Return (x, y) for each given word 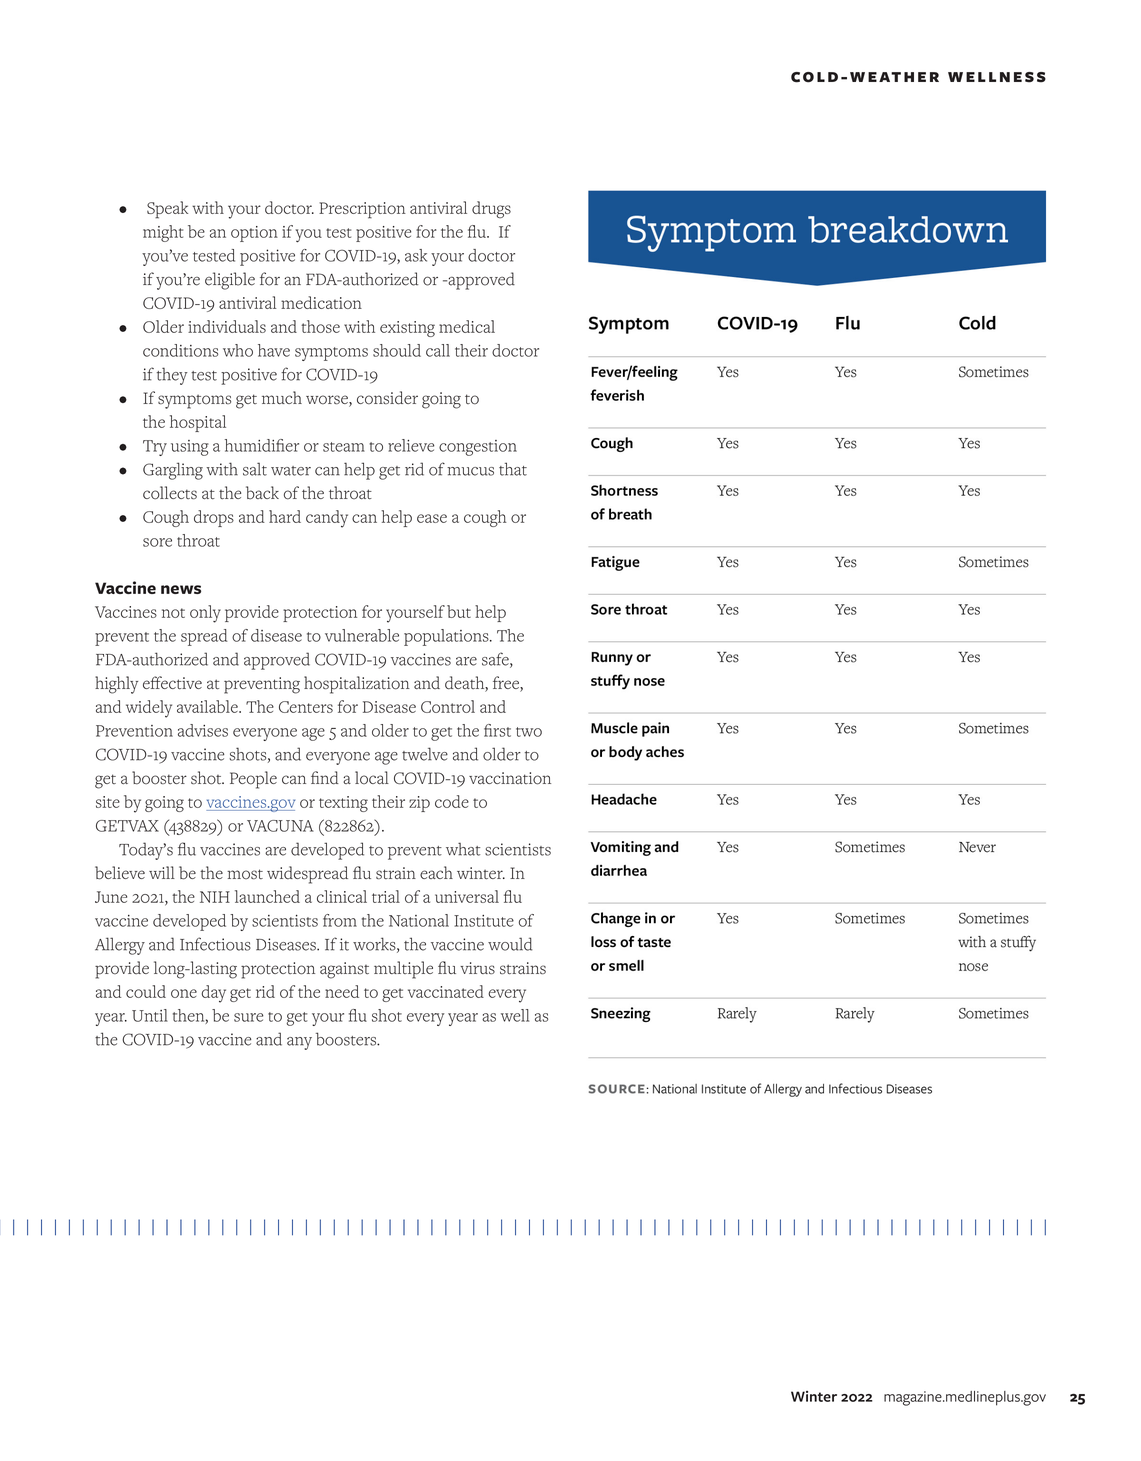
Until (150, 1015)
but (459, 611)
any (299, 1043)
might (163, 233)
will (162, 872)
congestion (478, 448)
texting (343, 804)
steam (344, 447)
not (173, 613)
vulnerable (362, 635)
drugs (491, 209)
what (463, 849)
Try (155, 448)
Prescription (362, 210)
